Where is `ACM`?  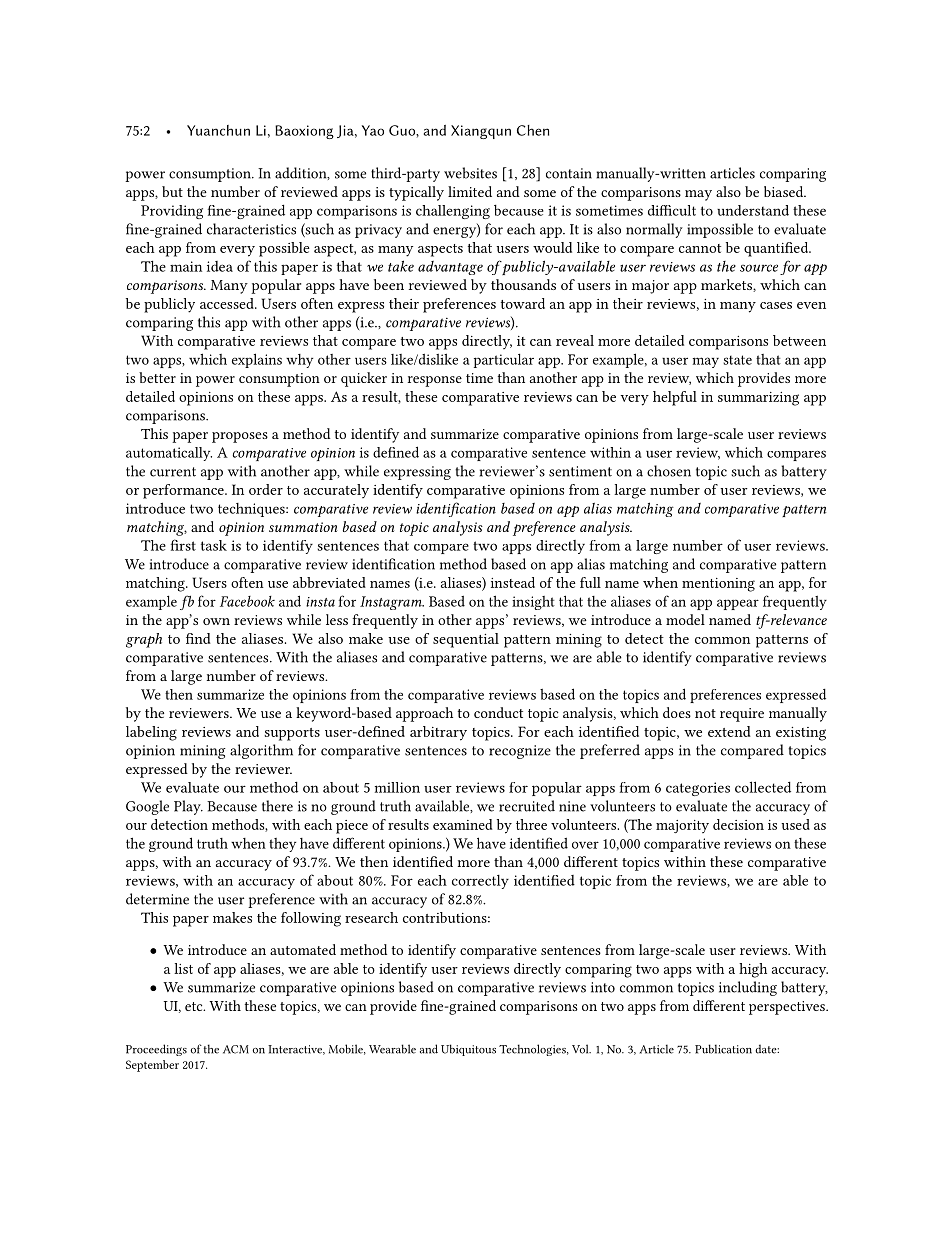 ACM is located at coordinates (236, 1049).
